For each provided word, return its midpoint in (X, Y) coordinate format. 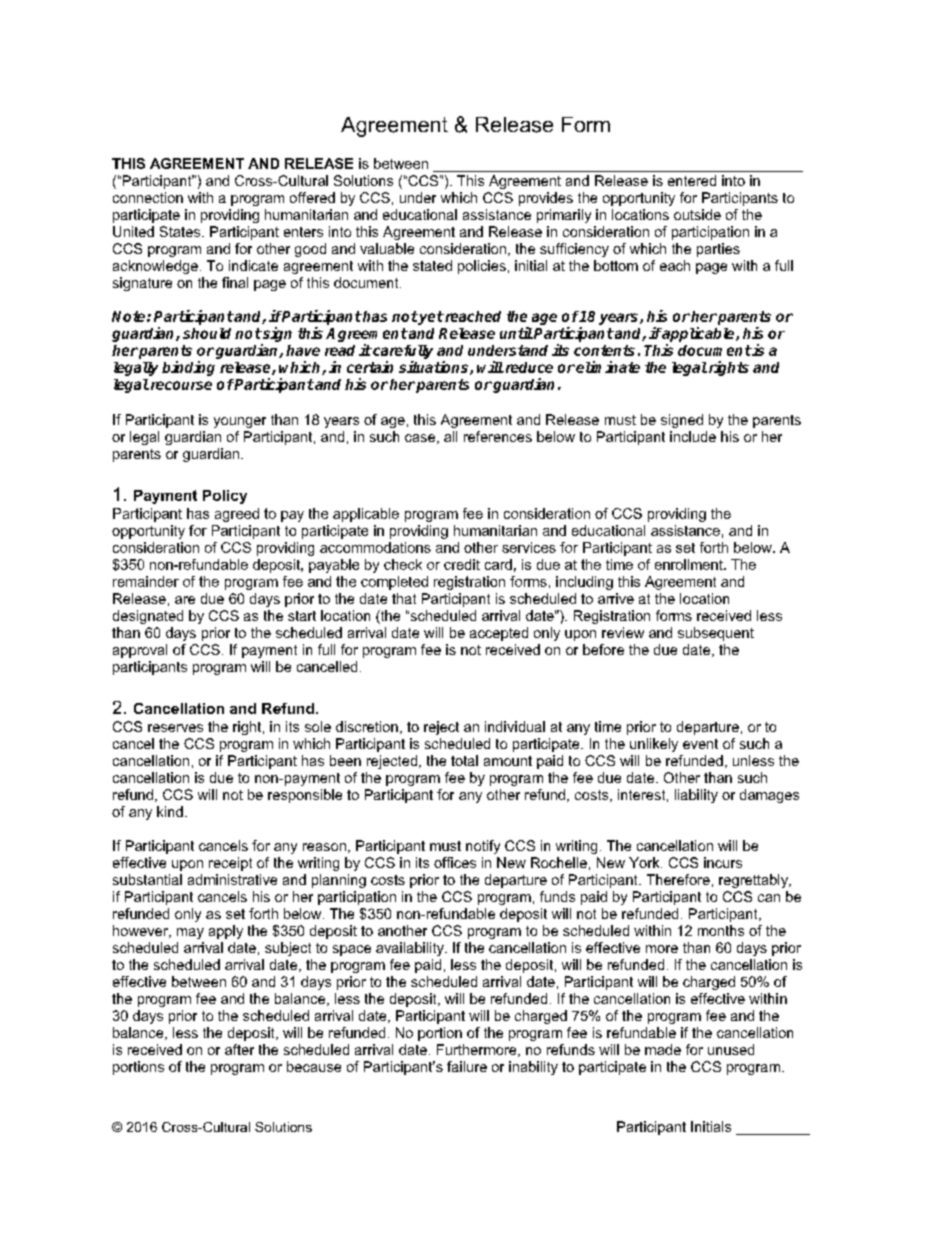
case (421, 439)
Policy (225, 497)
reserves (175, 728)
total (464, 760)
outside (697, 214)
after (239, 1049)
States (181, 231)
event (700, 744)
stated (432, 265)
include (693, 436)
